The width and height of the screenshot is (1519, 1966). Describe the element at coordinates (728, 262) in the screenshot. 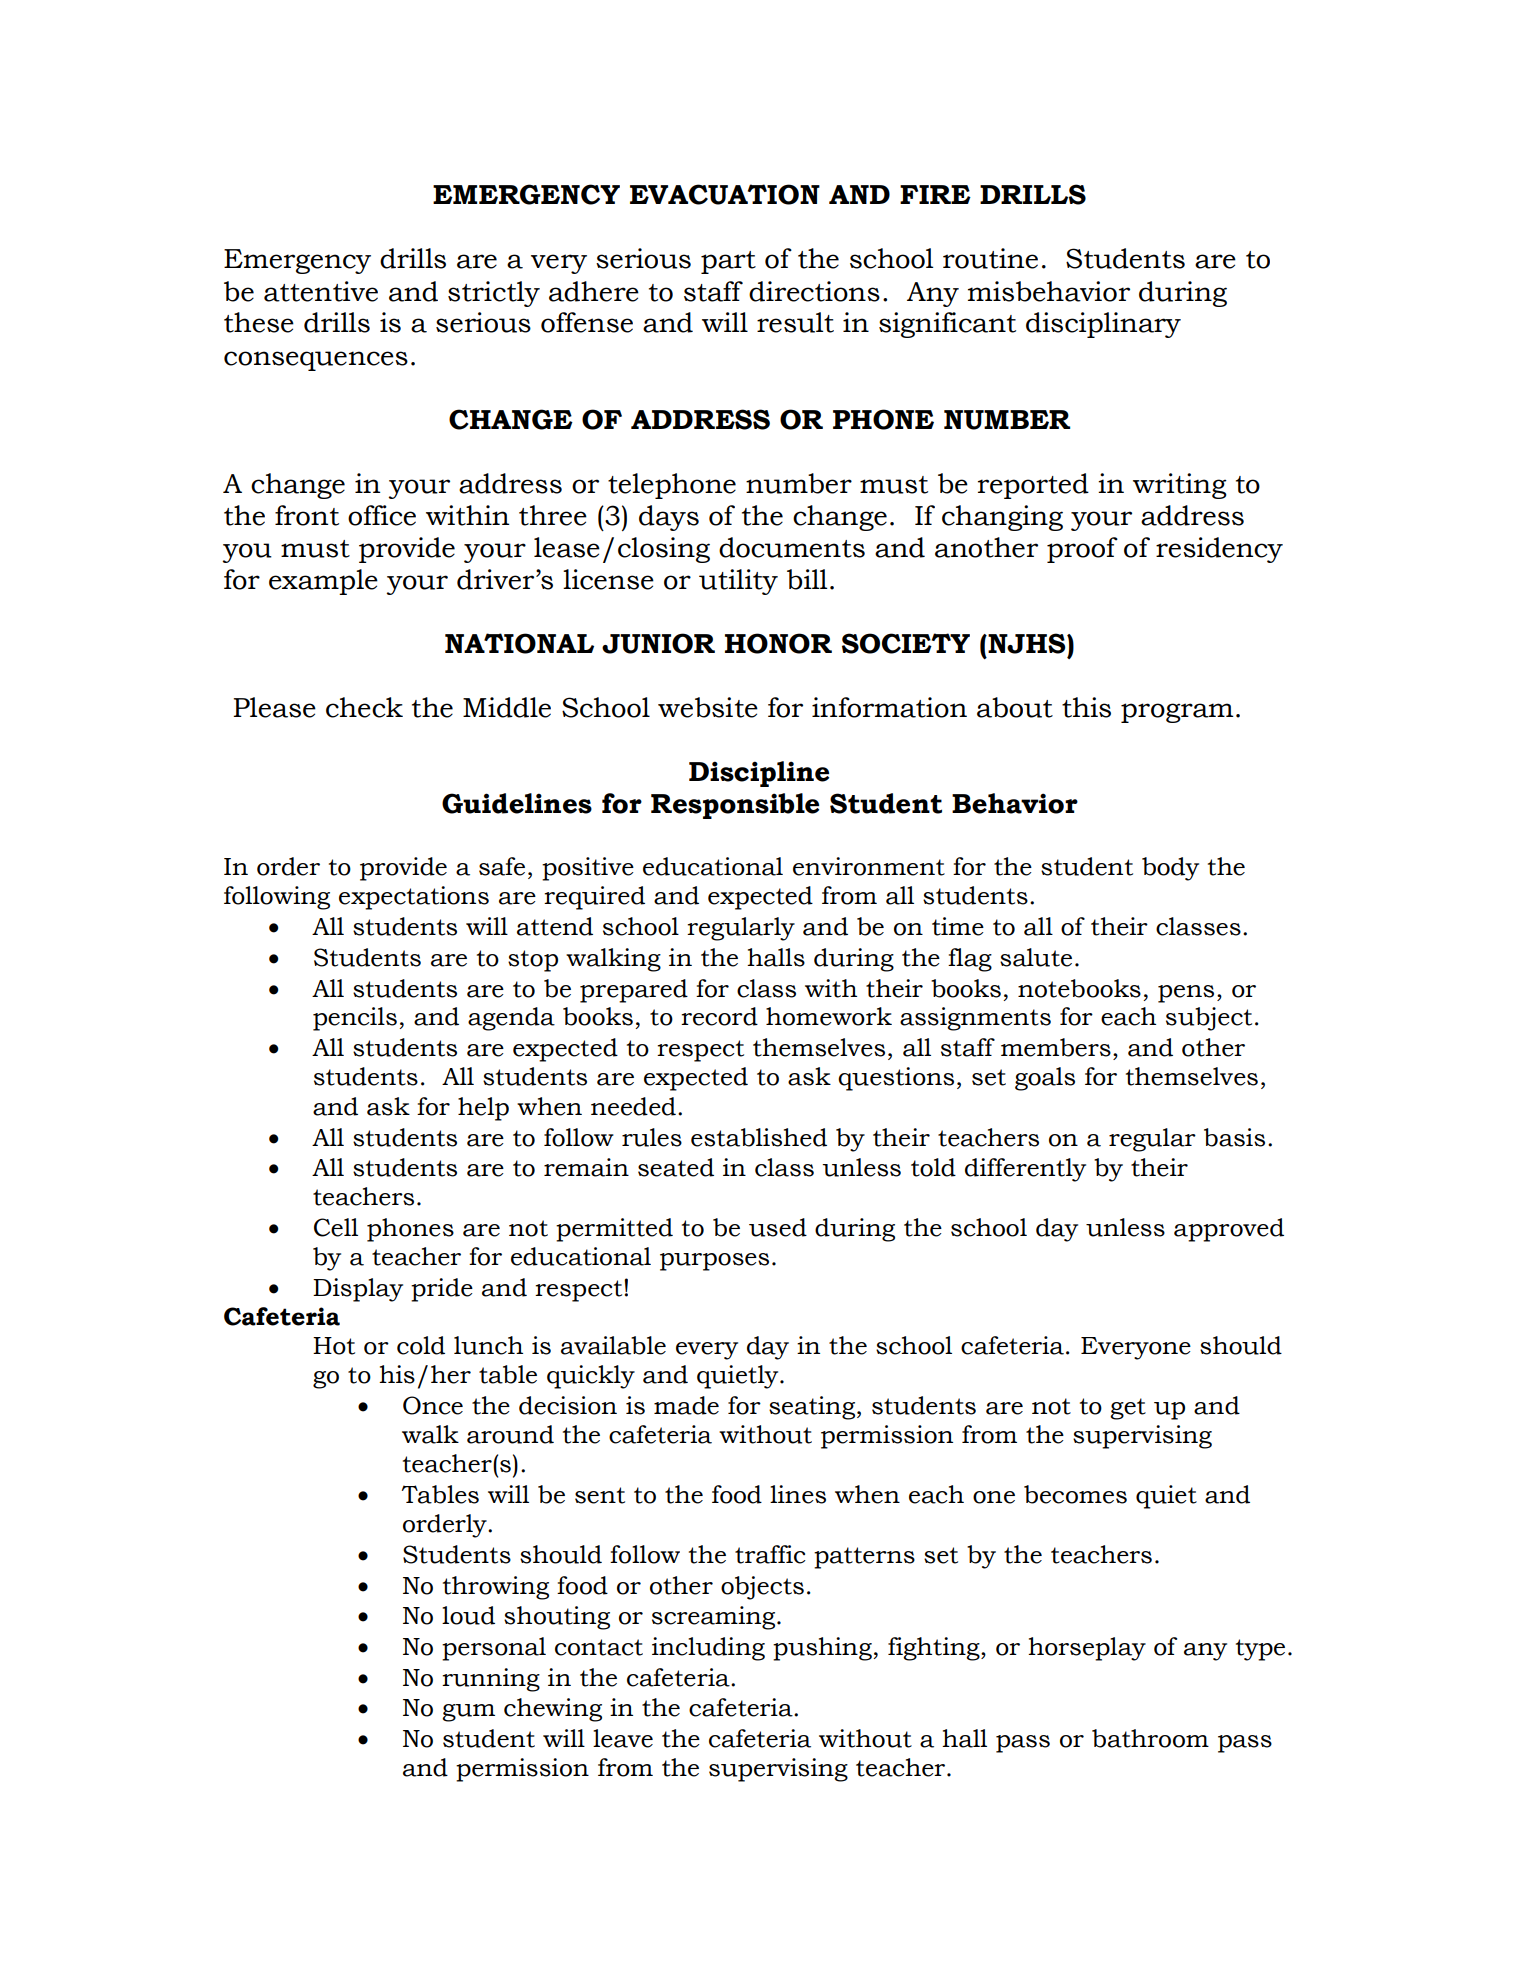

I see `part` at that location.
